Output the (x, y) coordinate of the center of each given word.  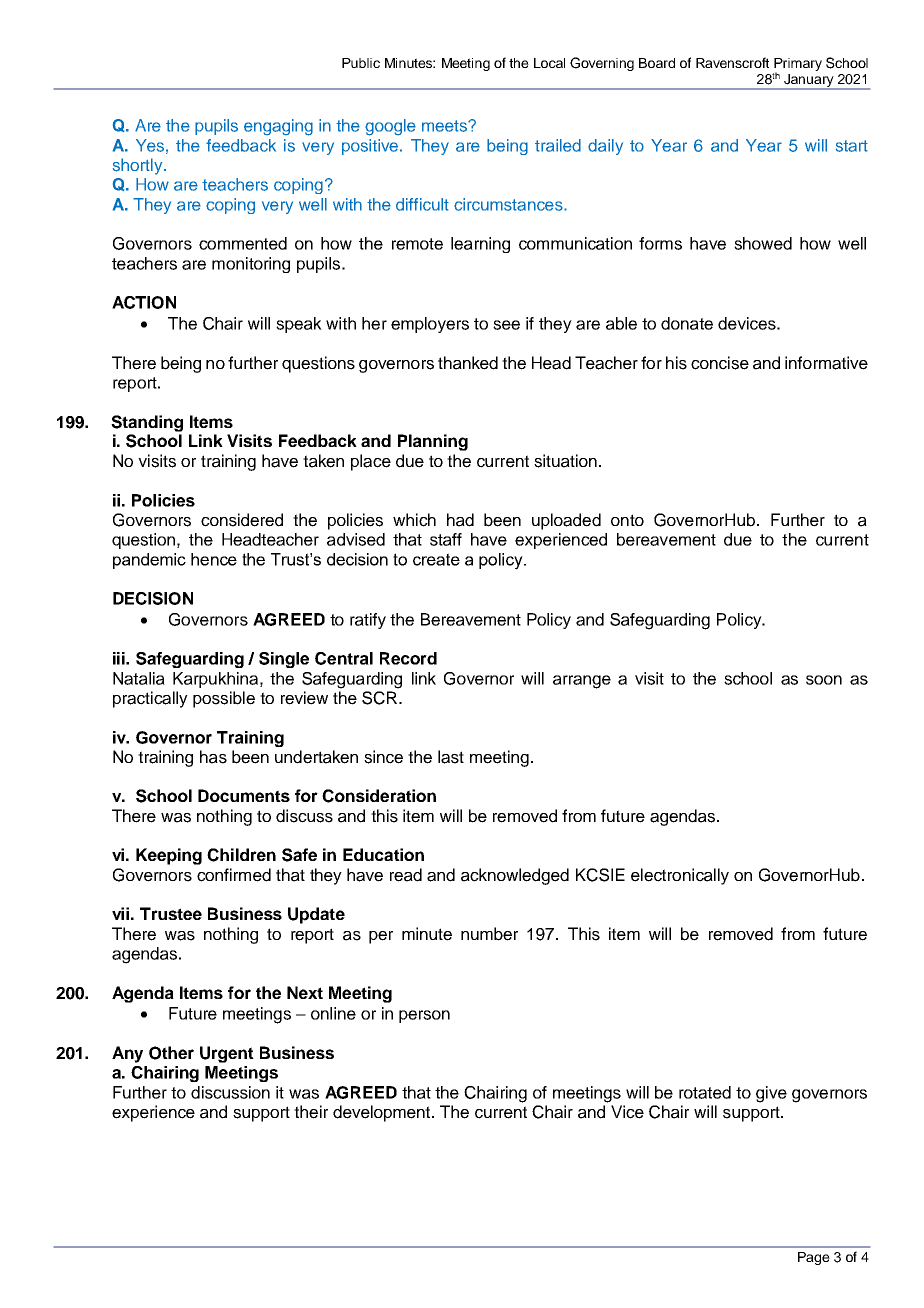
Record (408, 658)
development (383, 1113)
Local (549, 63)
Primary (798, 65)
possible (224, 699)
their (311, 1112)
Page (814, 1258)
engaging (278, 127)
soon (824, 680)
